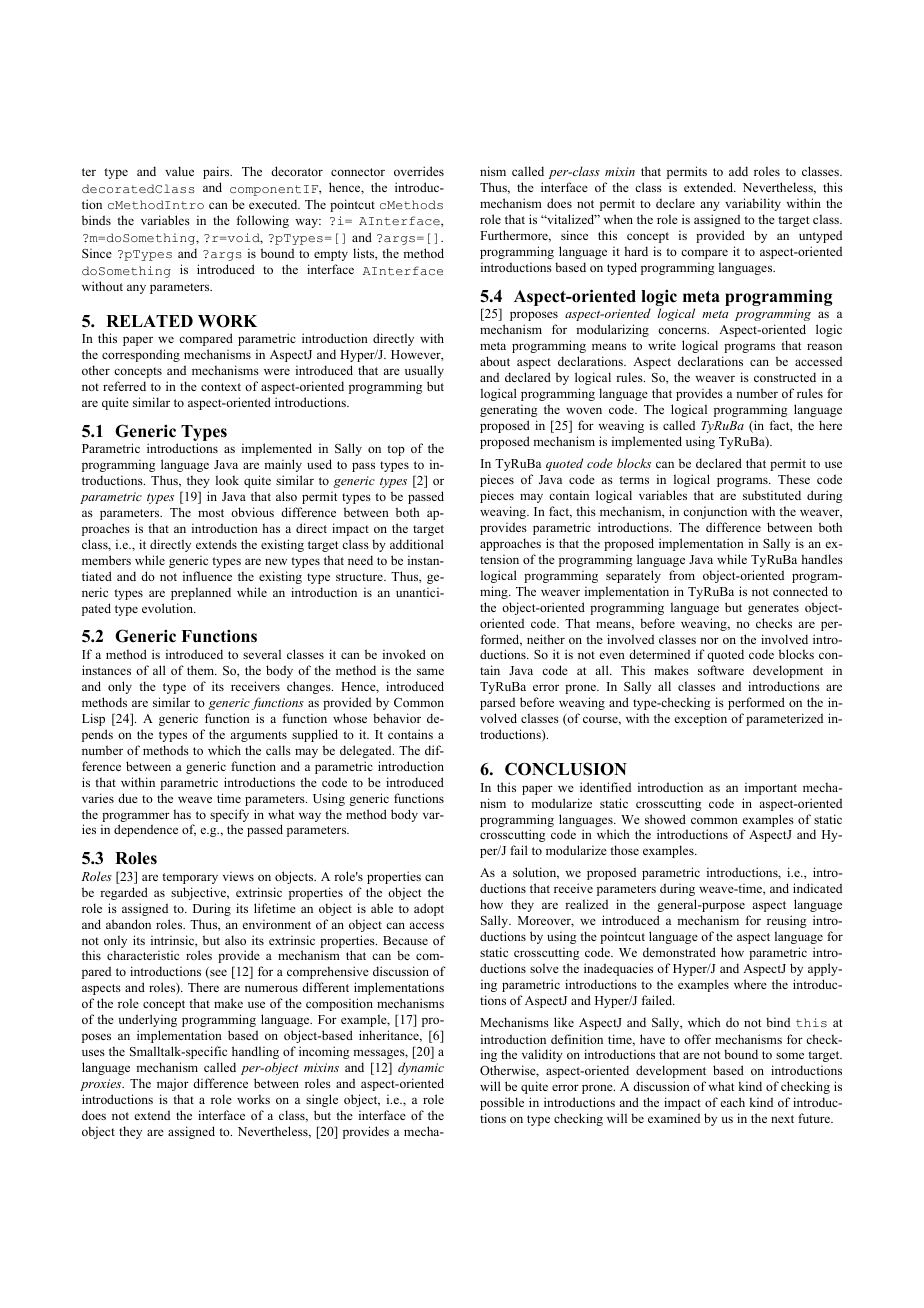  Describe the element at coordinates (709, 640) in the screenshot. I see `nor` at that location.
